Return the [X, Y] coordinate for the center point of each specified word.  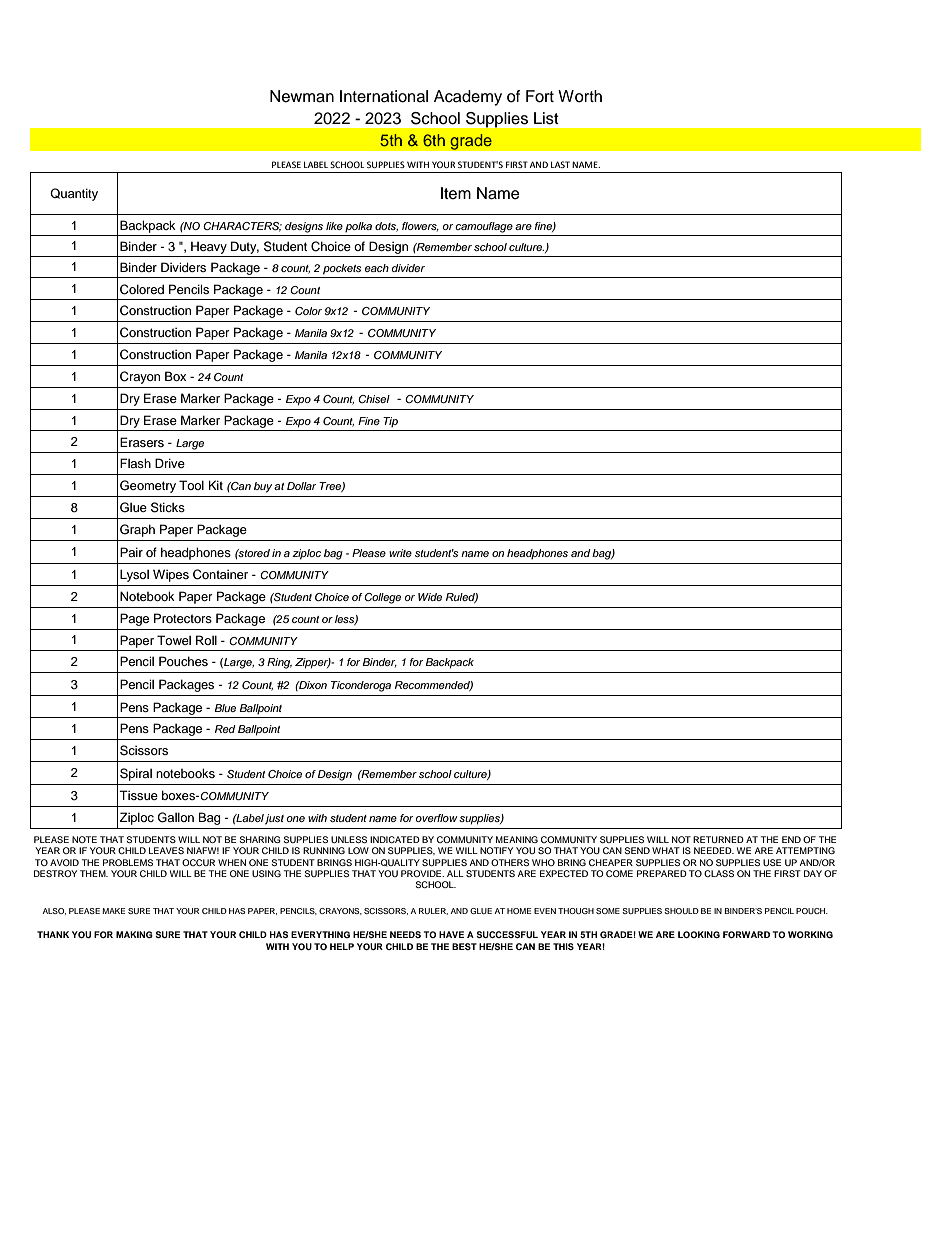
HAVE [451, 934]
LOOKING [699, 934]
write [400, 553]
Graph [137, 530]
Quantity [74, 194]
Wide [430, 597]
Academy [468, 98]
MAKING [134, 934]
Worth [580, 96]
